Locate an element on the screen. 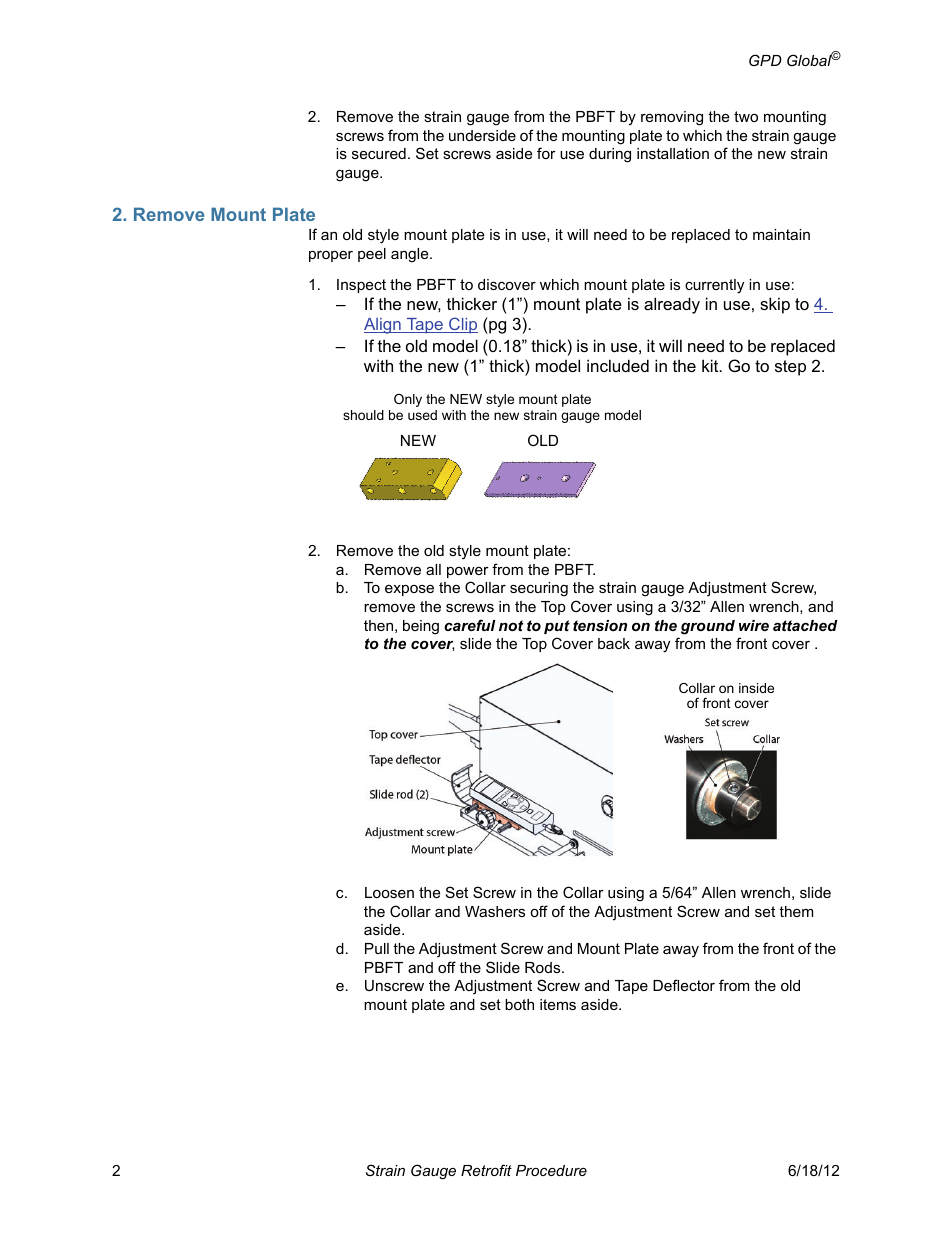 The image size is (952, 1233). Washers is located at coordinates (495, 911).
